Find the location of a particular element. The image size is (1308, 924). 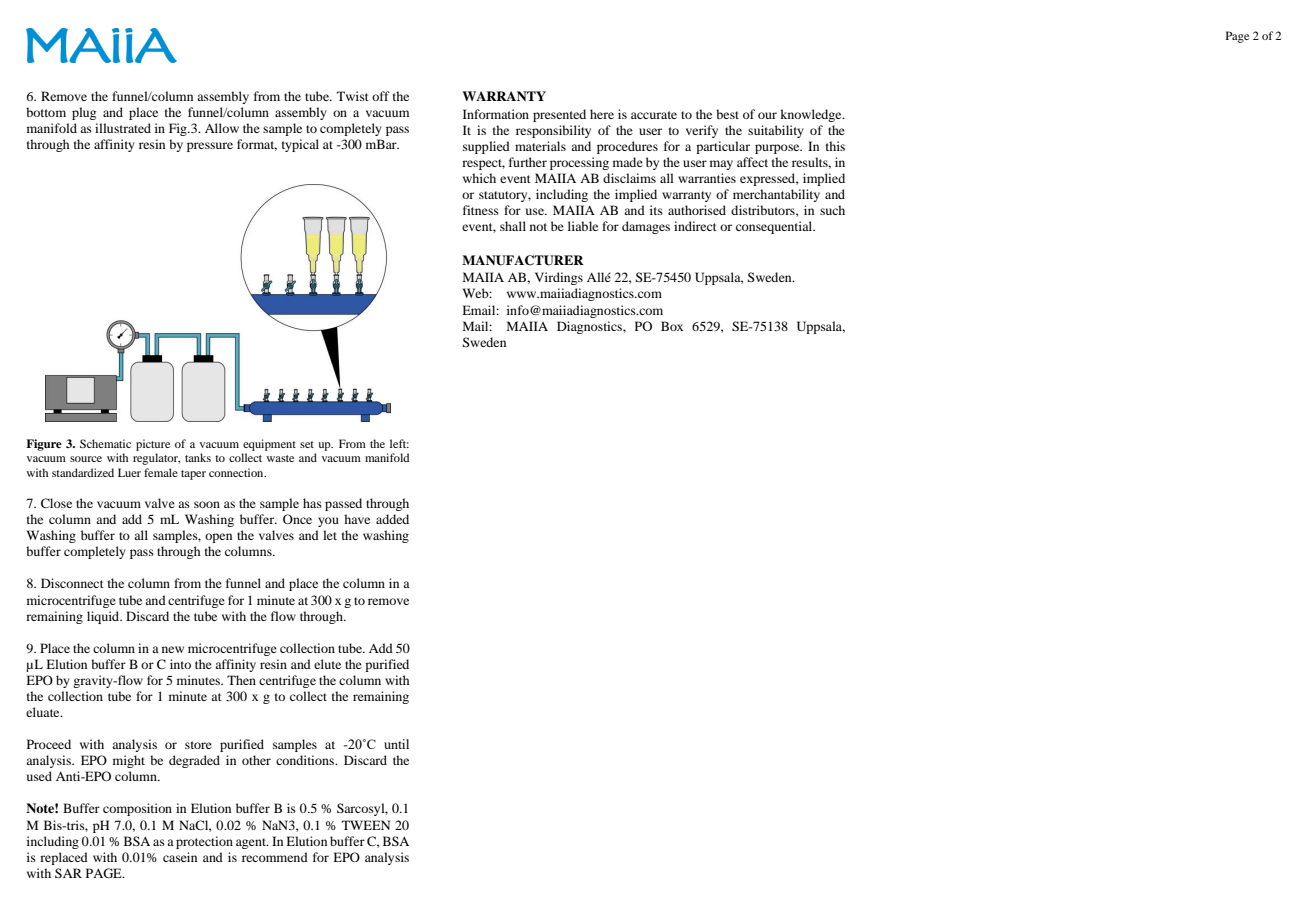

until is located at coordinates (396, 744).
